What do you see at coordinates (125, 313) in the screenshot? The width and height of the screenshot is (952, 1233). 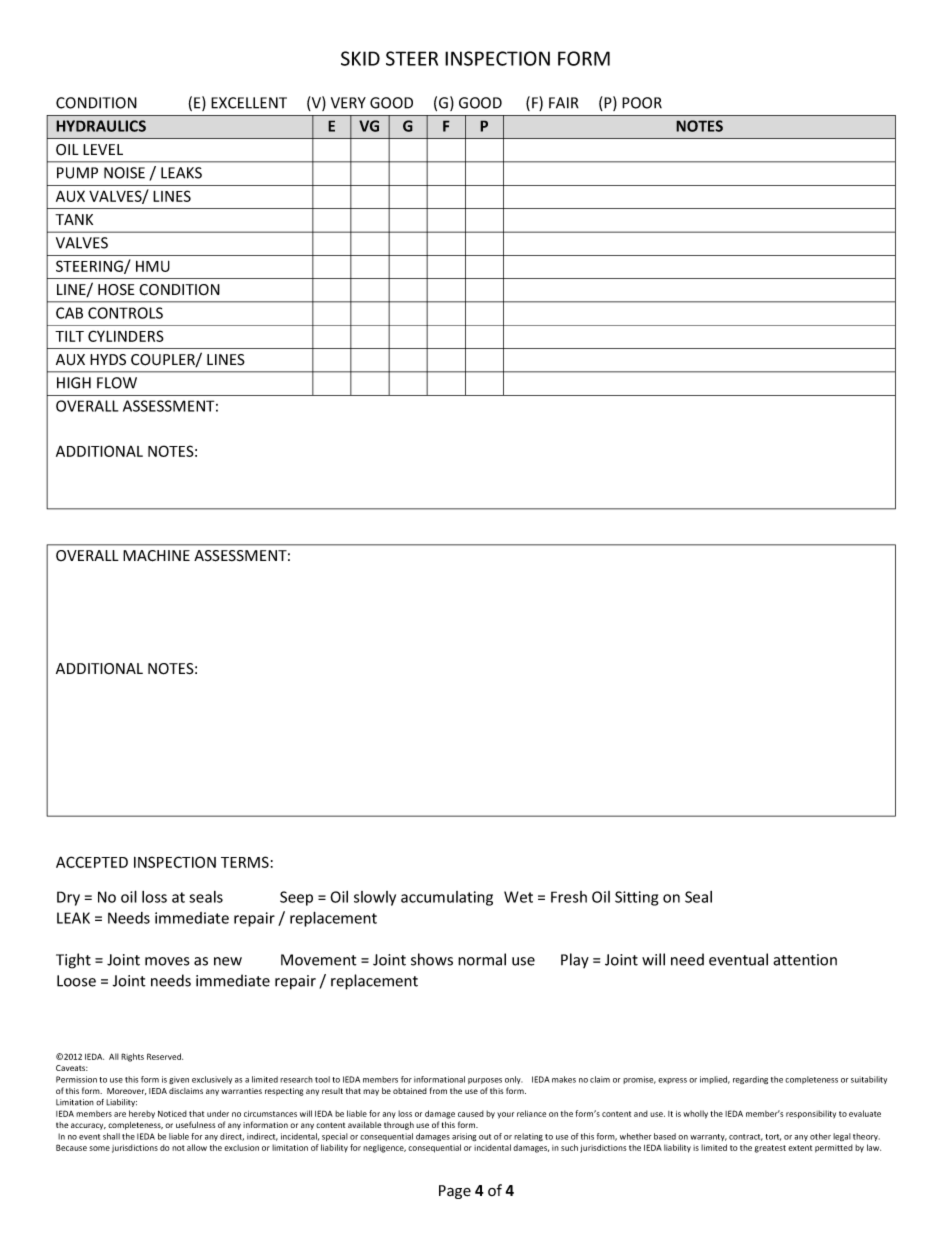 I see `CONTROLS` at bounding box center [125, 313].
